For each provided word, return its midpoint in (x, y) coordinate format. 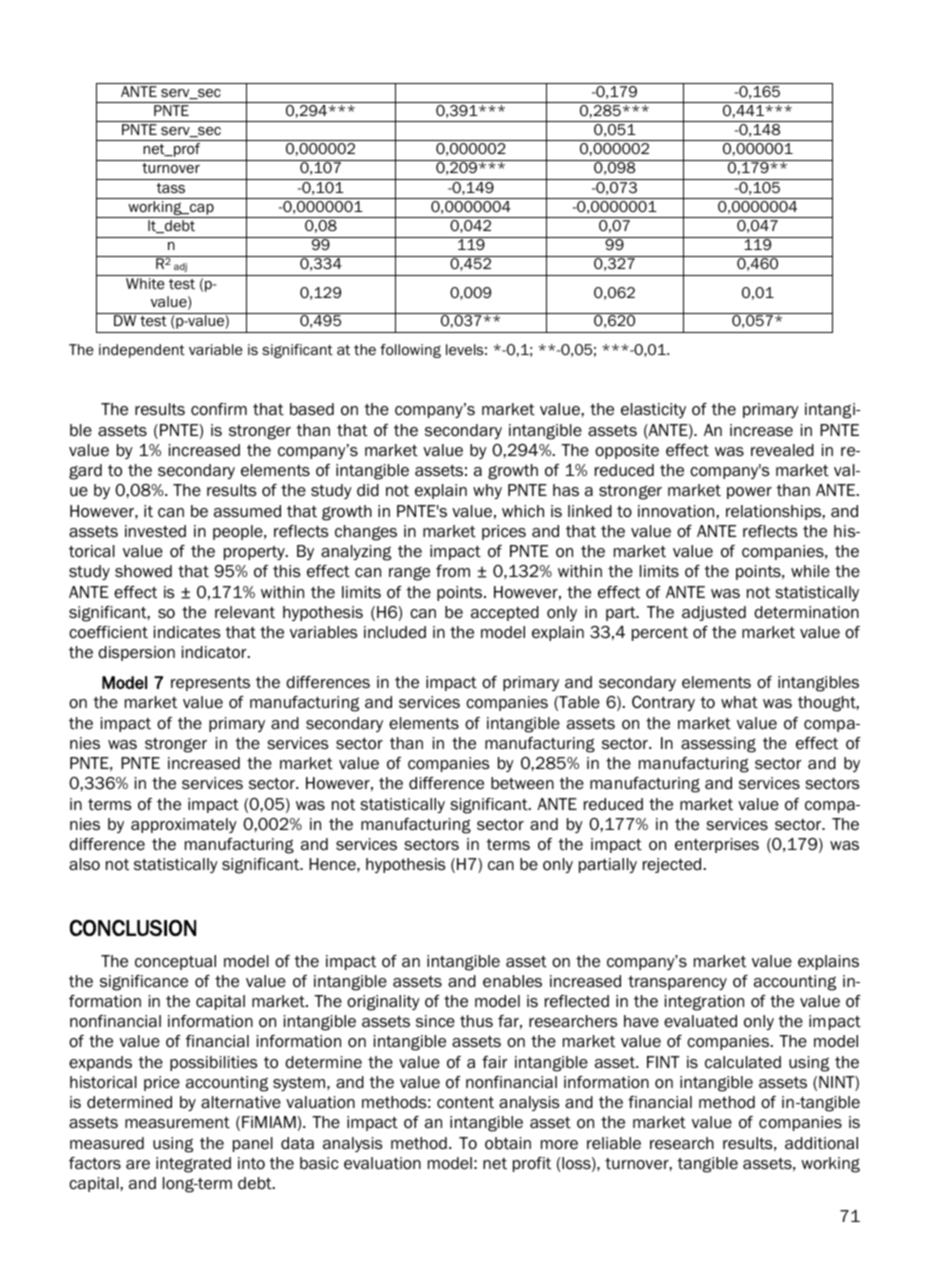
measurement (177, 1123)
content (465, 1103)
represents (210, 684)
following (410, 351)
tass (170, 188)
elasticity (653, 410)
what (739, 702)
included (395, 632)
